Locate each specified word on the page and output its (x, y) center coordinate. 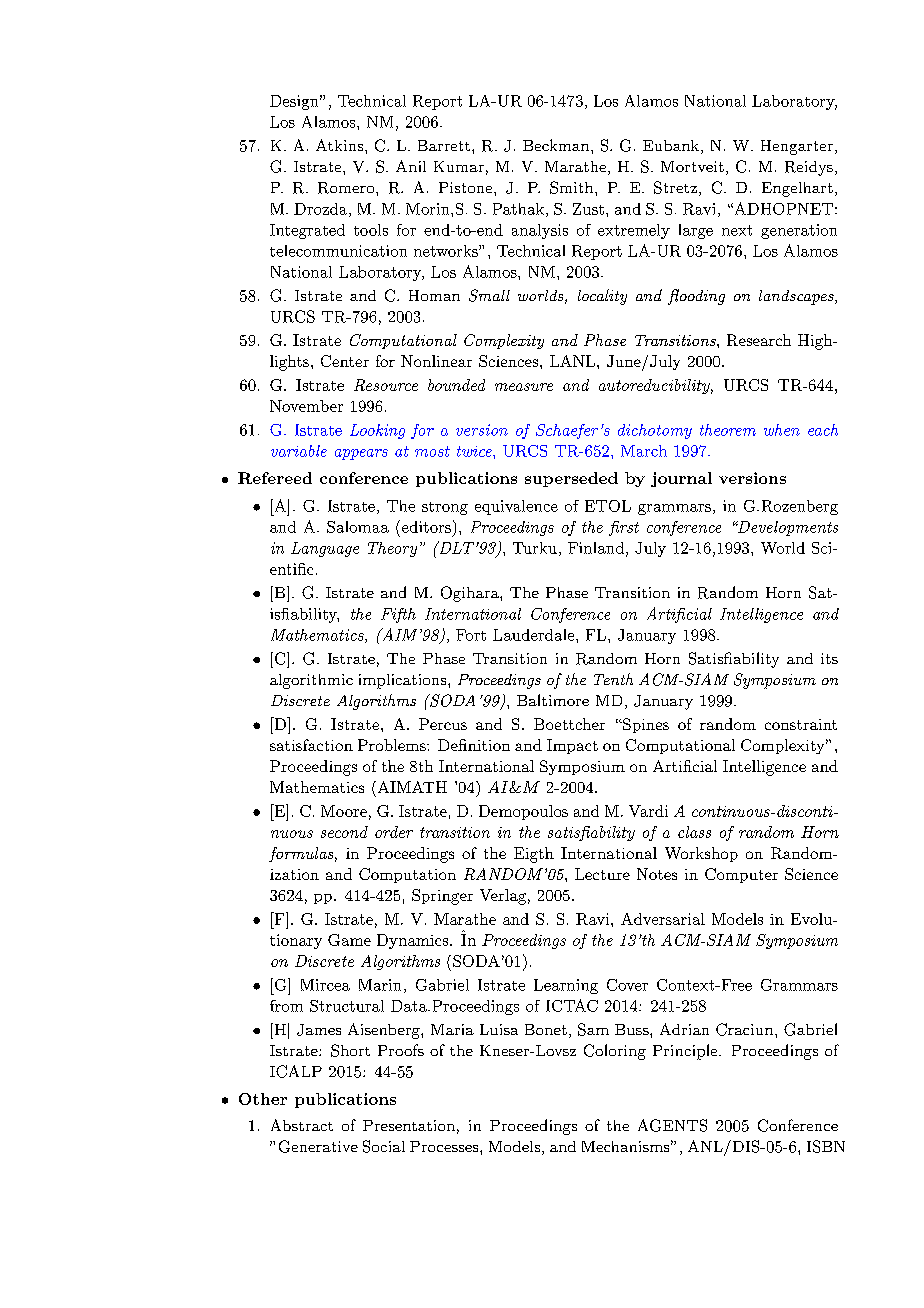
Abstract (302, 1125)
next (737, 230)
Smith (573, 187)
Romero (347, 188)
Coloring (615, 1052)
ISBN (826, 1146)
